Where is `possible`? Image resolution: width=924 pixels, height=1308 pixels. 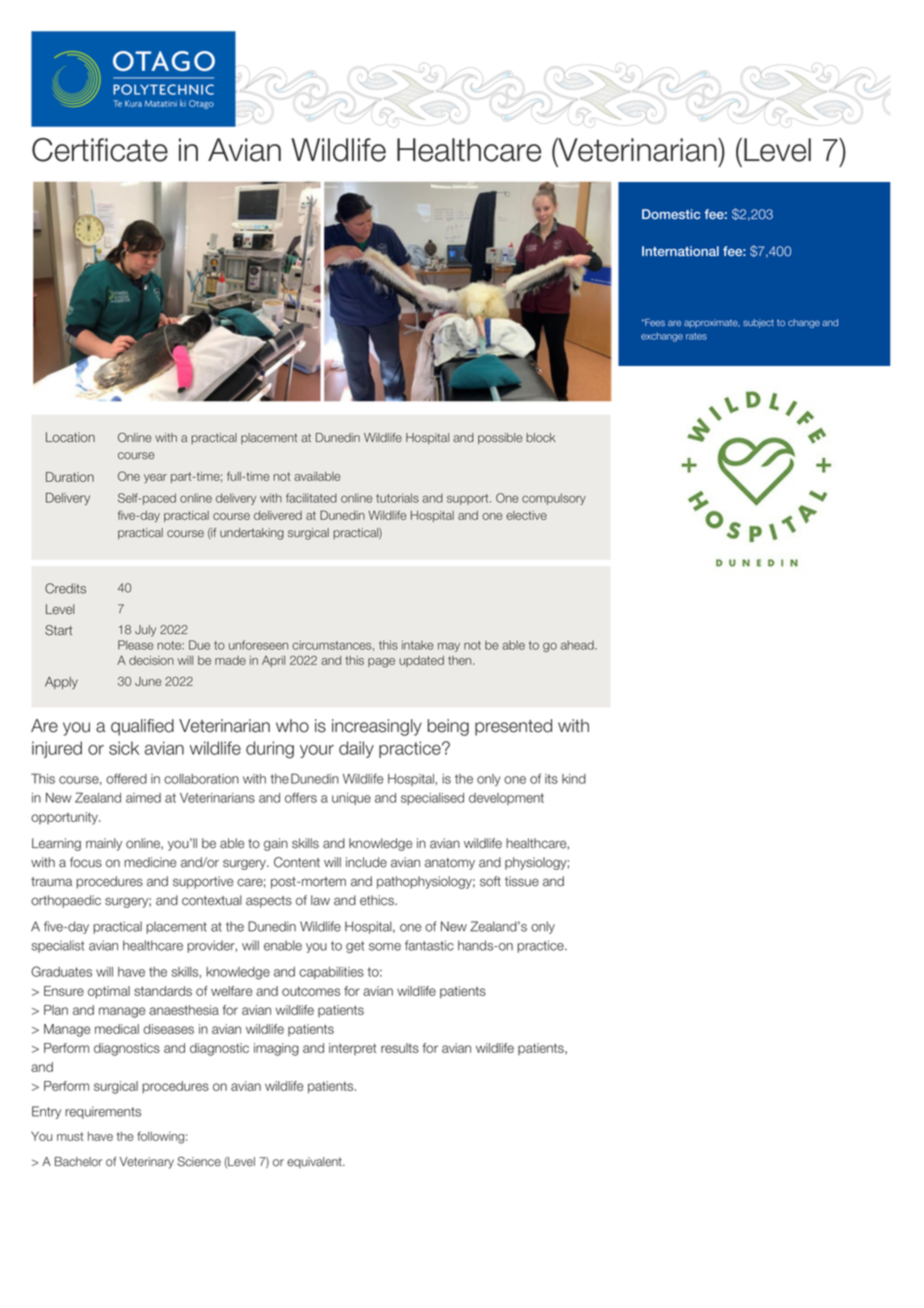 possible is located at coordinates (500, 439).
